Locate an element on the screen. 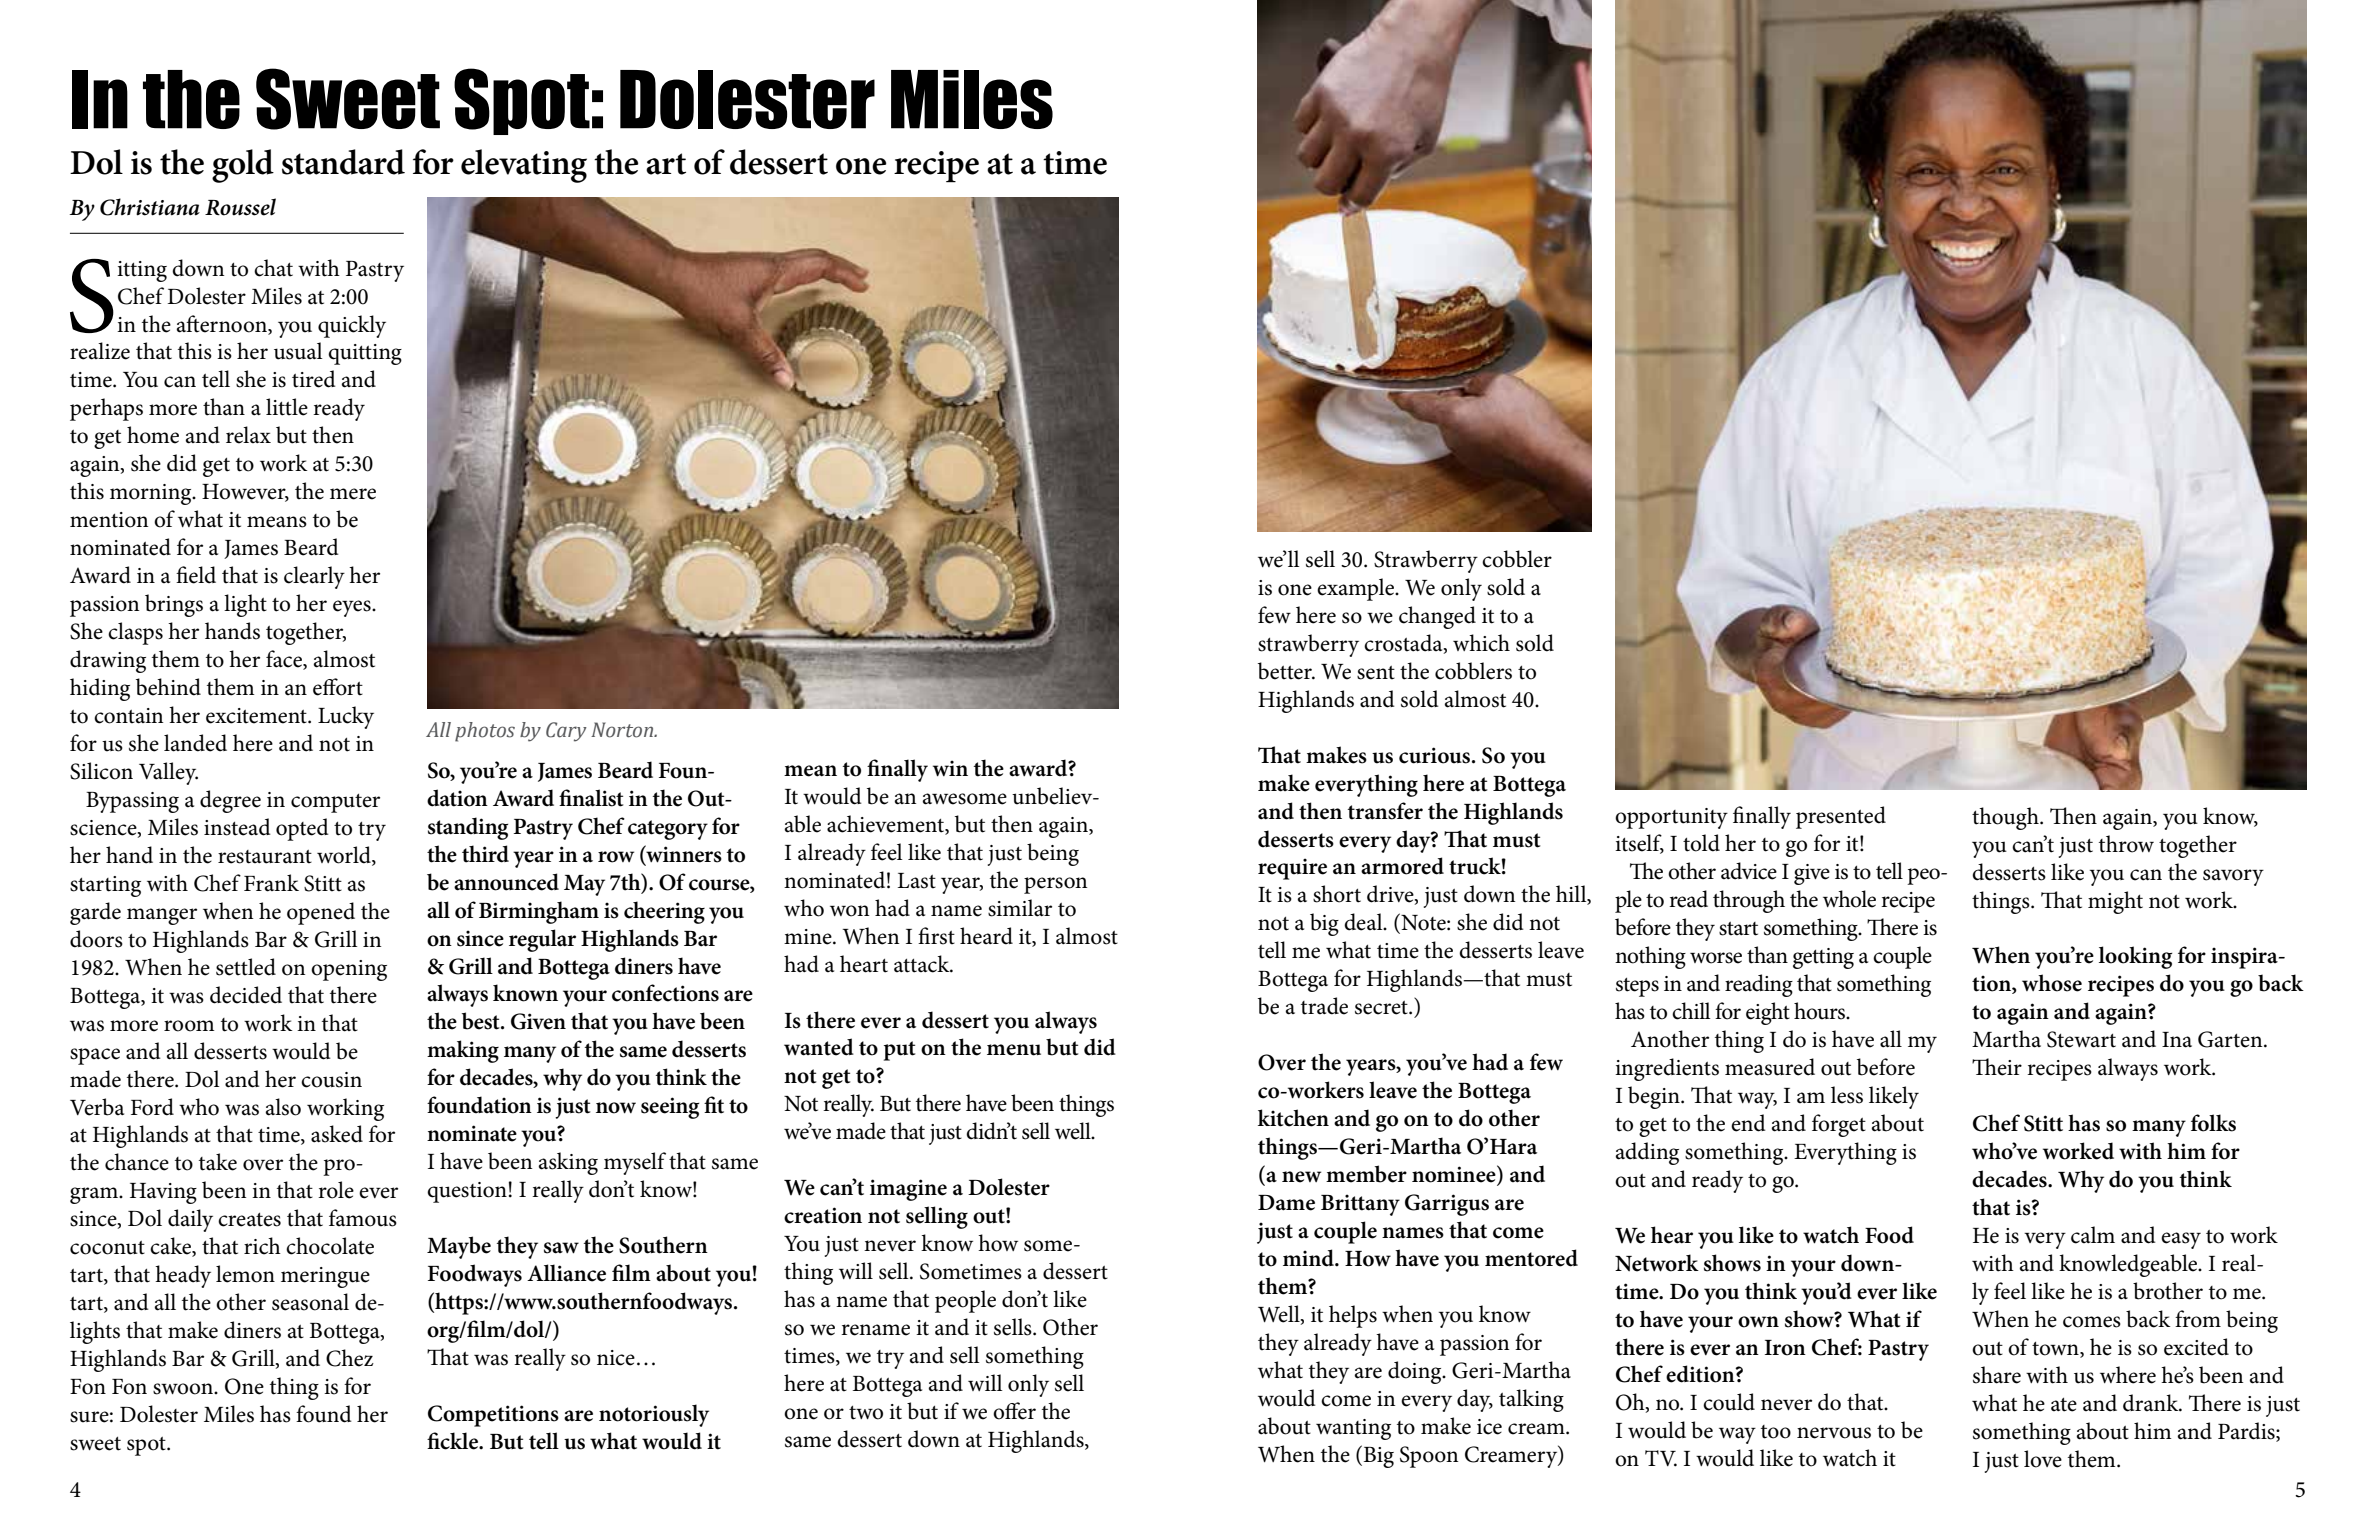 The height and width of the screenshot is (1538, 2376). kitchen is located at coordinates (1293, 1118).
